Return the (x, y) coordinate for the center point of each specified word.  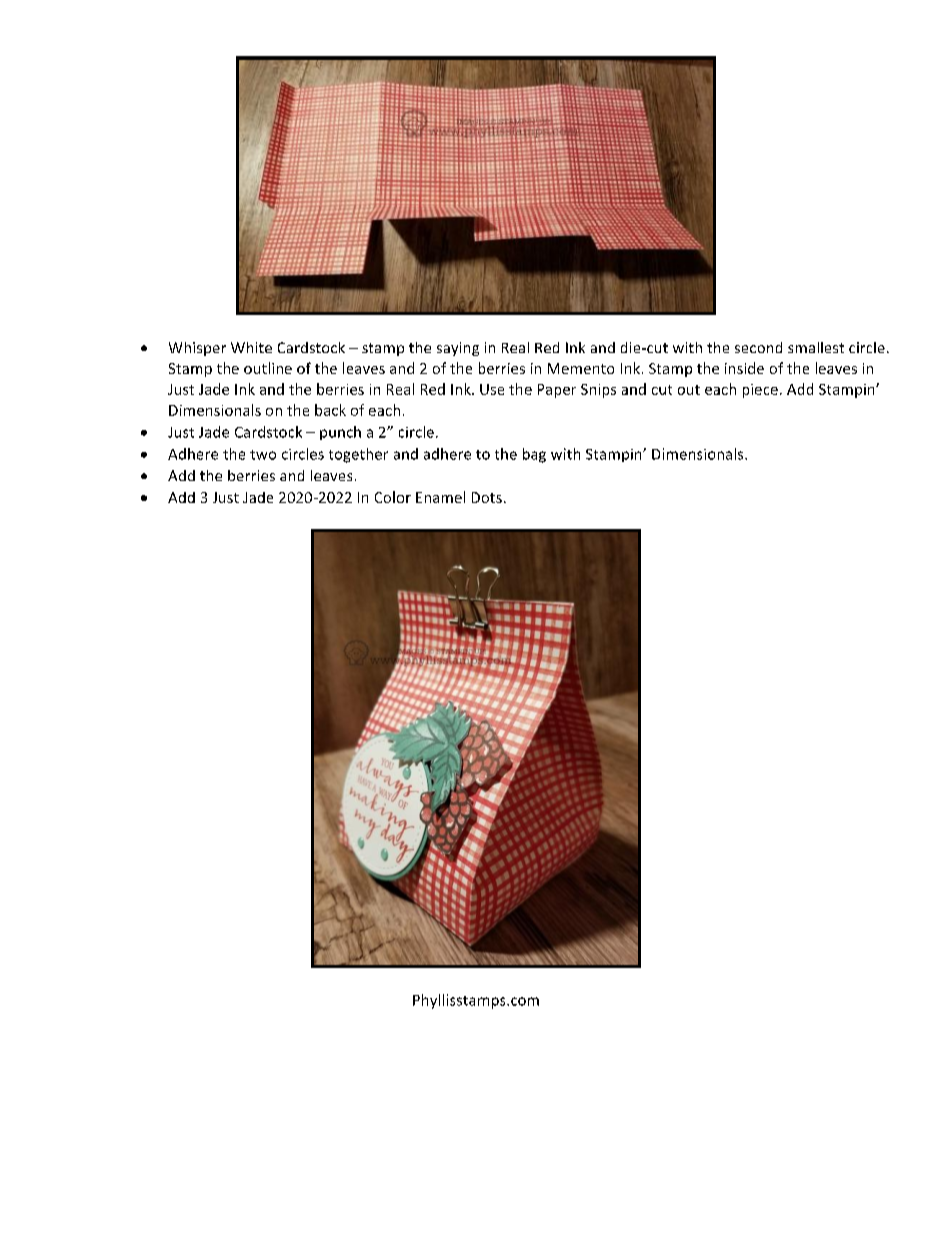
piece (760, 391)
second (758, 347)
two (263, 455)
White (251, 347)
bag (534, 455)
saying (458, 349)
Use (492, 389)
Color (393, 497)
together (358, 455)
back (330, 410)
